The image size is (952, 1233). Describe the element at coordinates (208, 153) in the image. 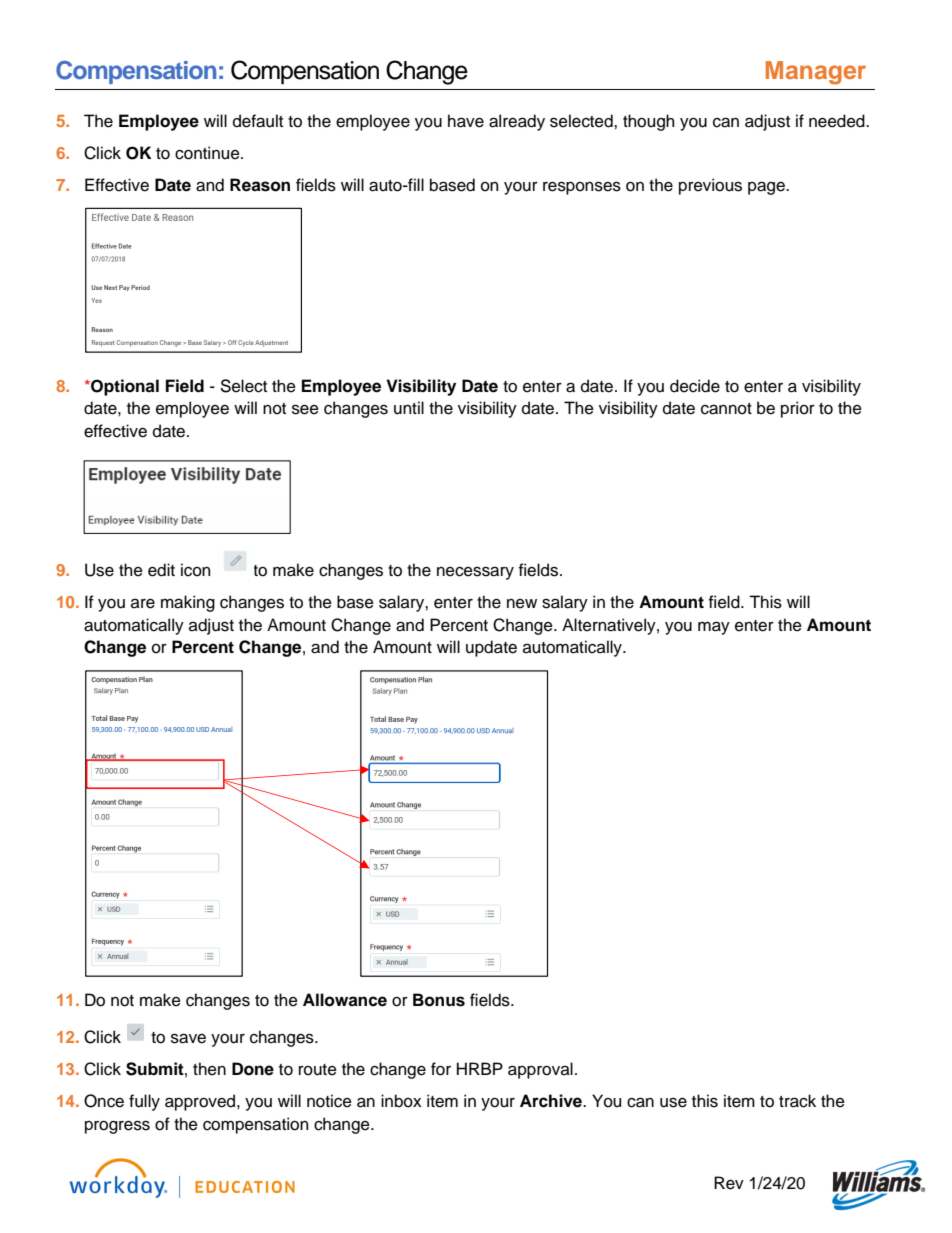

I see `continue` at that location.
